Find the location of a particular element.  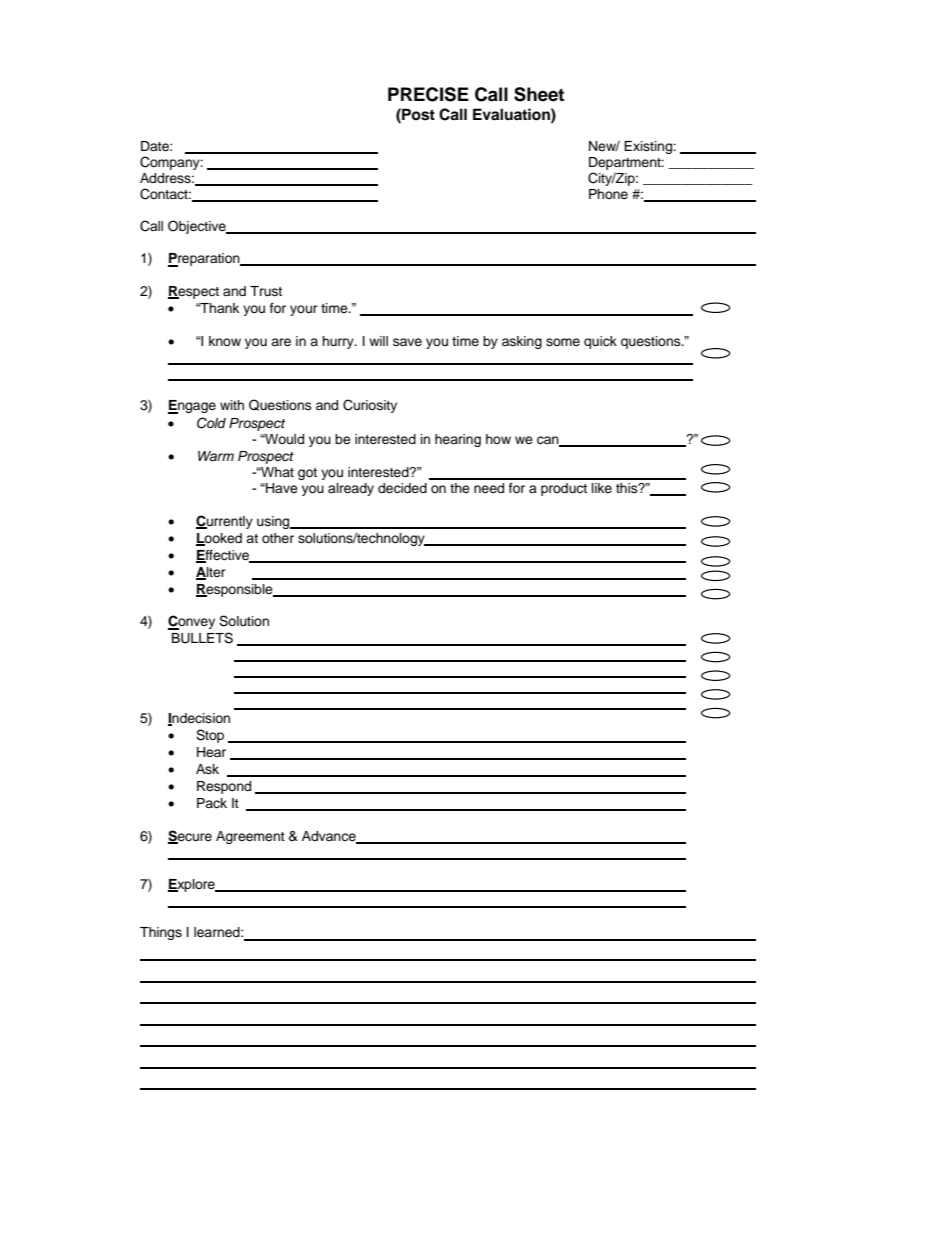

save is located at coordinates (407, 342).
